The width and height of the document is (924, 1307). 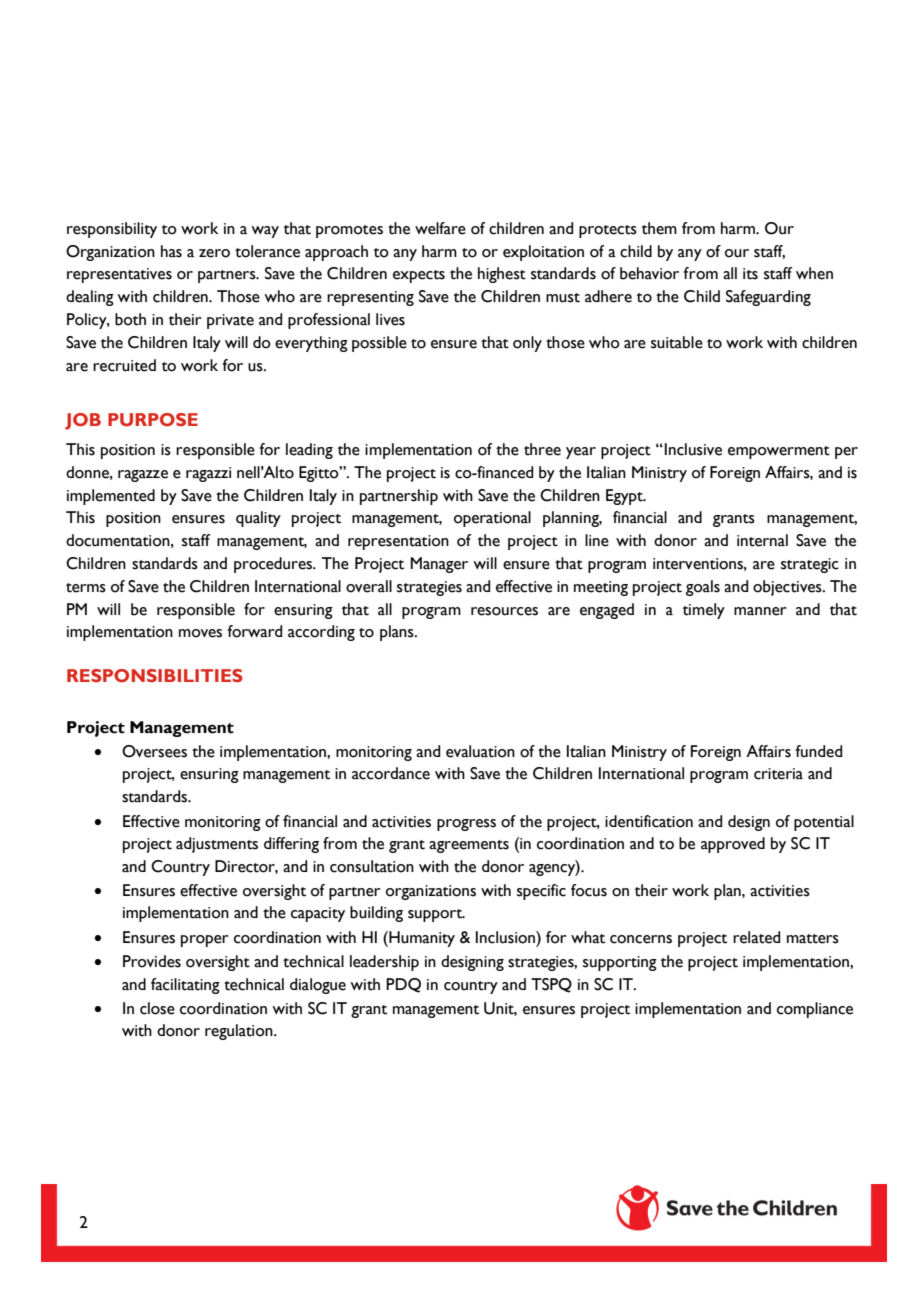 What do you see at coordinates (157, 1008) in the document?
I see `close` at bounding box center [157, 1008].
